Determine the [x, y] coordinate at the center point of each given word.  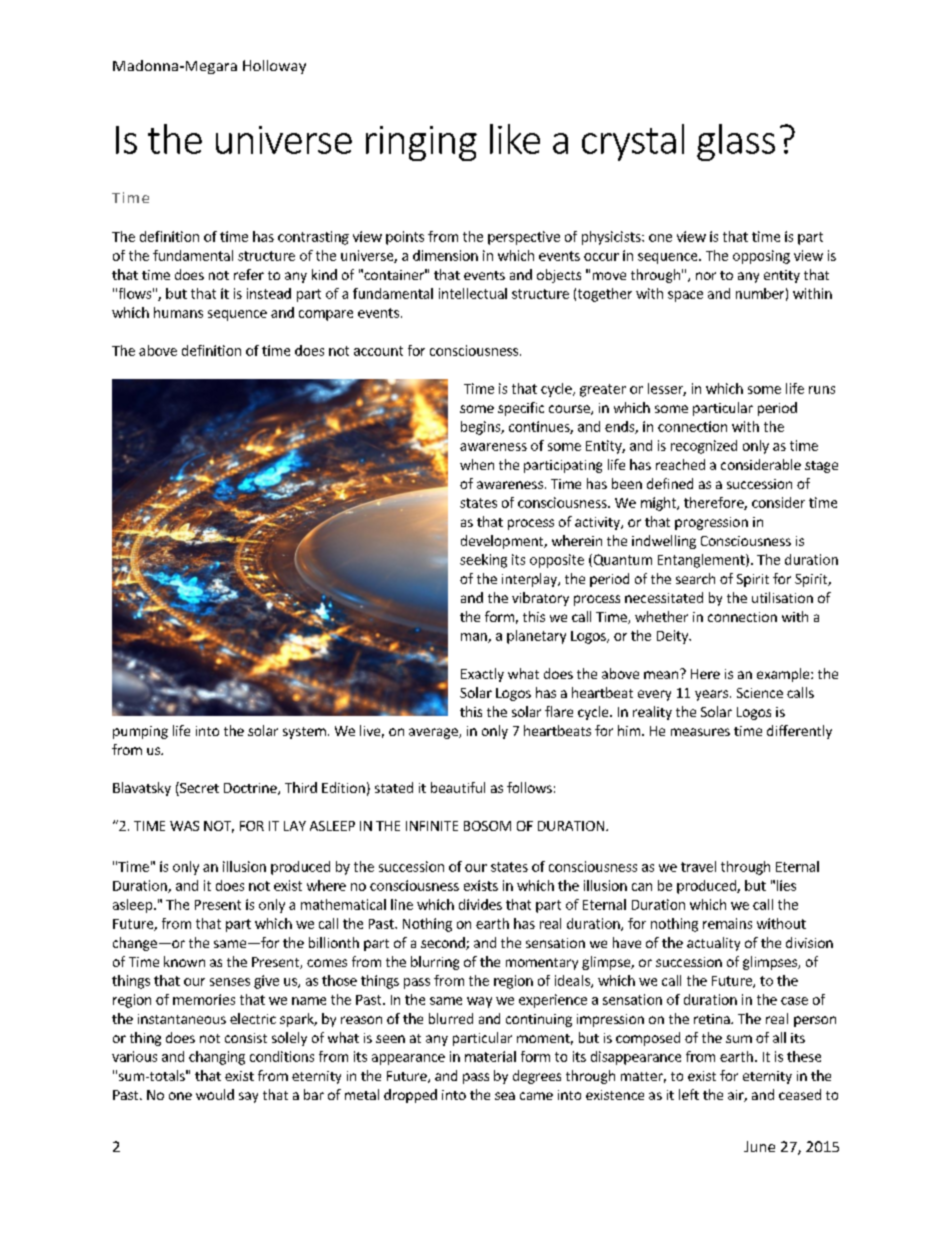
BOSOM [487, 826]
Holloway [274, 67]
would [215, 1094]
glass [736, 142]
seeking [483, 561]
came [536, 1096]
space [685, 296]
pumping [140, 732]
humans [178, 312]
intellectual [473, 293]
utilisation [782, 597]
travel [698, 866]
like [515, 139]
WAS [184, 826]
